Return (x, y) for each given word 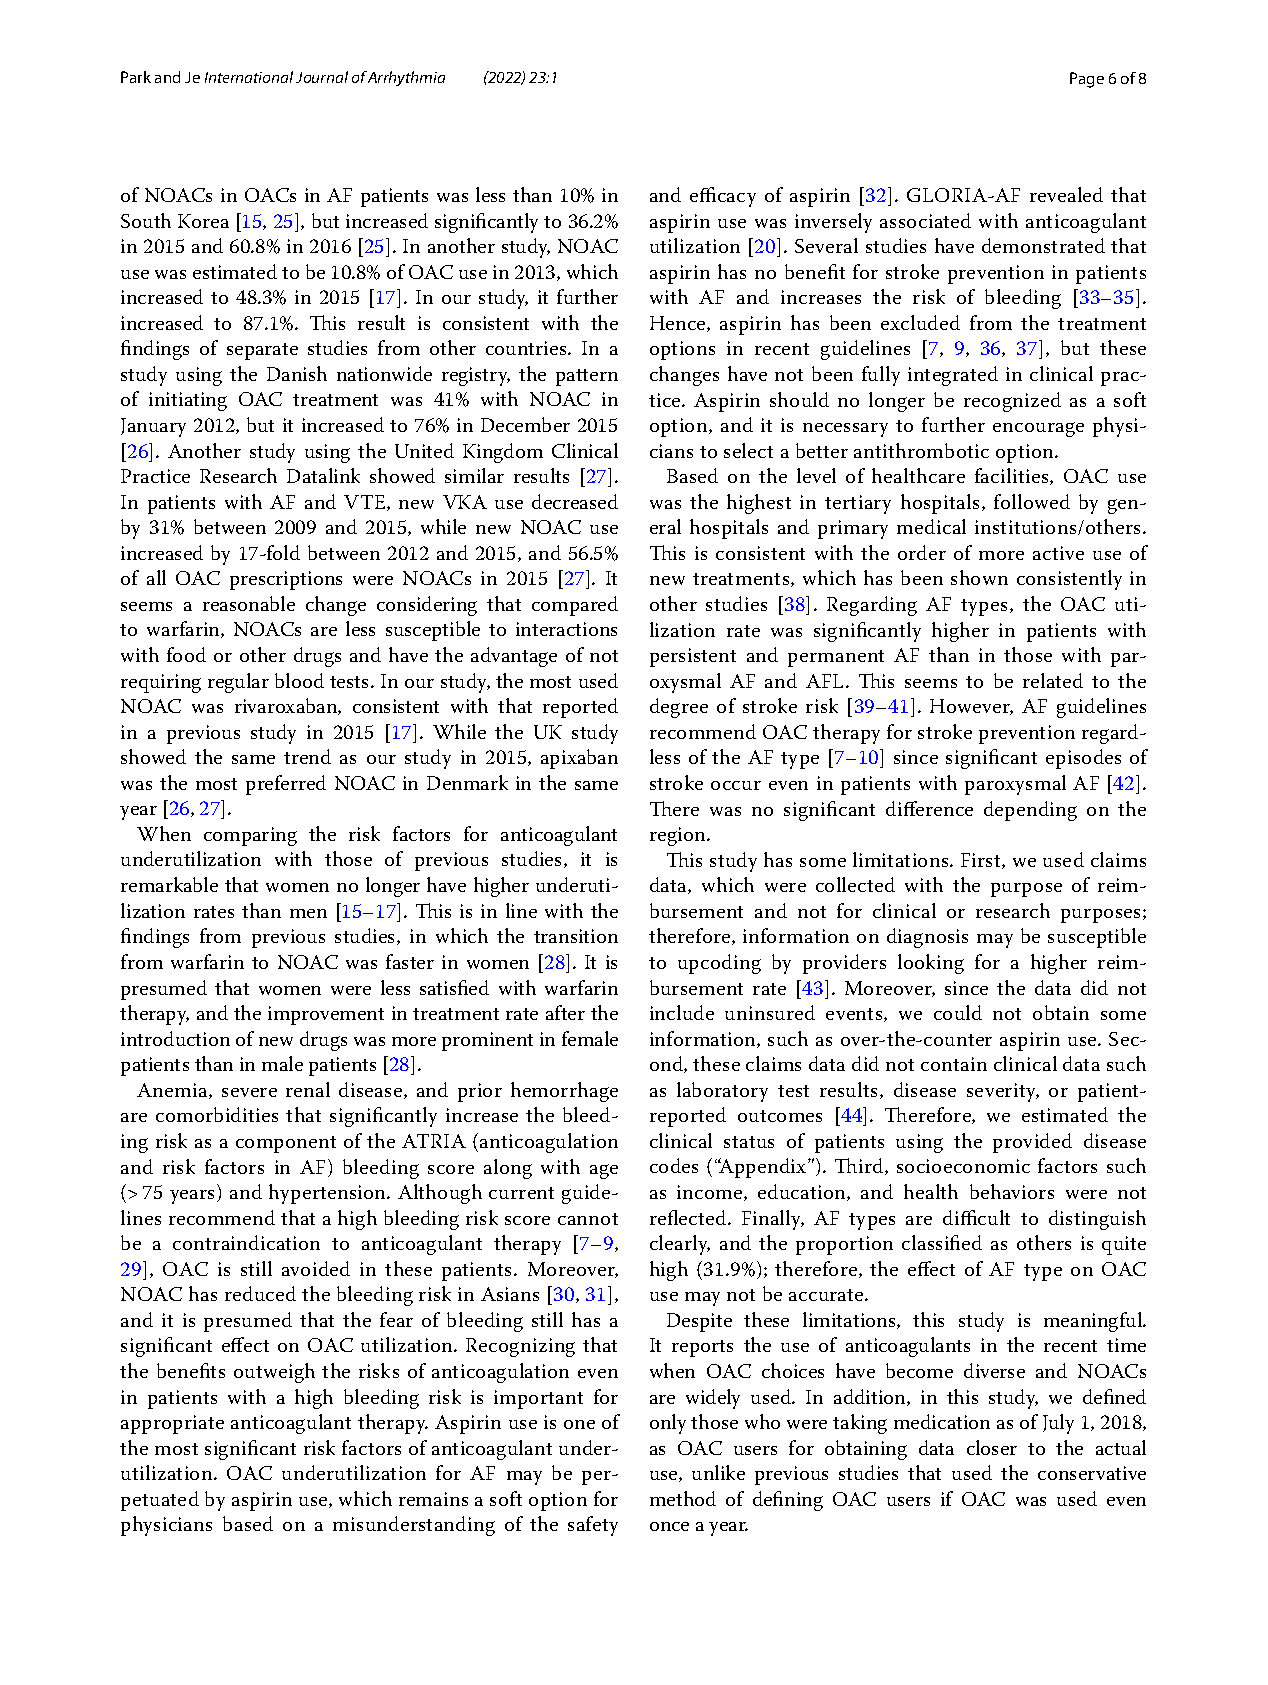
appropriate (172, 1424)
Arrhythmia (406, 78)
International (249, 77)
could (958, 1012)
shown (979, 577)
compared (575, 606)
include (682, 1012)
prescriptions (286, 580)
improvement (326, 1015)
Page (1087, 80)
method (683, 1498)
